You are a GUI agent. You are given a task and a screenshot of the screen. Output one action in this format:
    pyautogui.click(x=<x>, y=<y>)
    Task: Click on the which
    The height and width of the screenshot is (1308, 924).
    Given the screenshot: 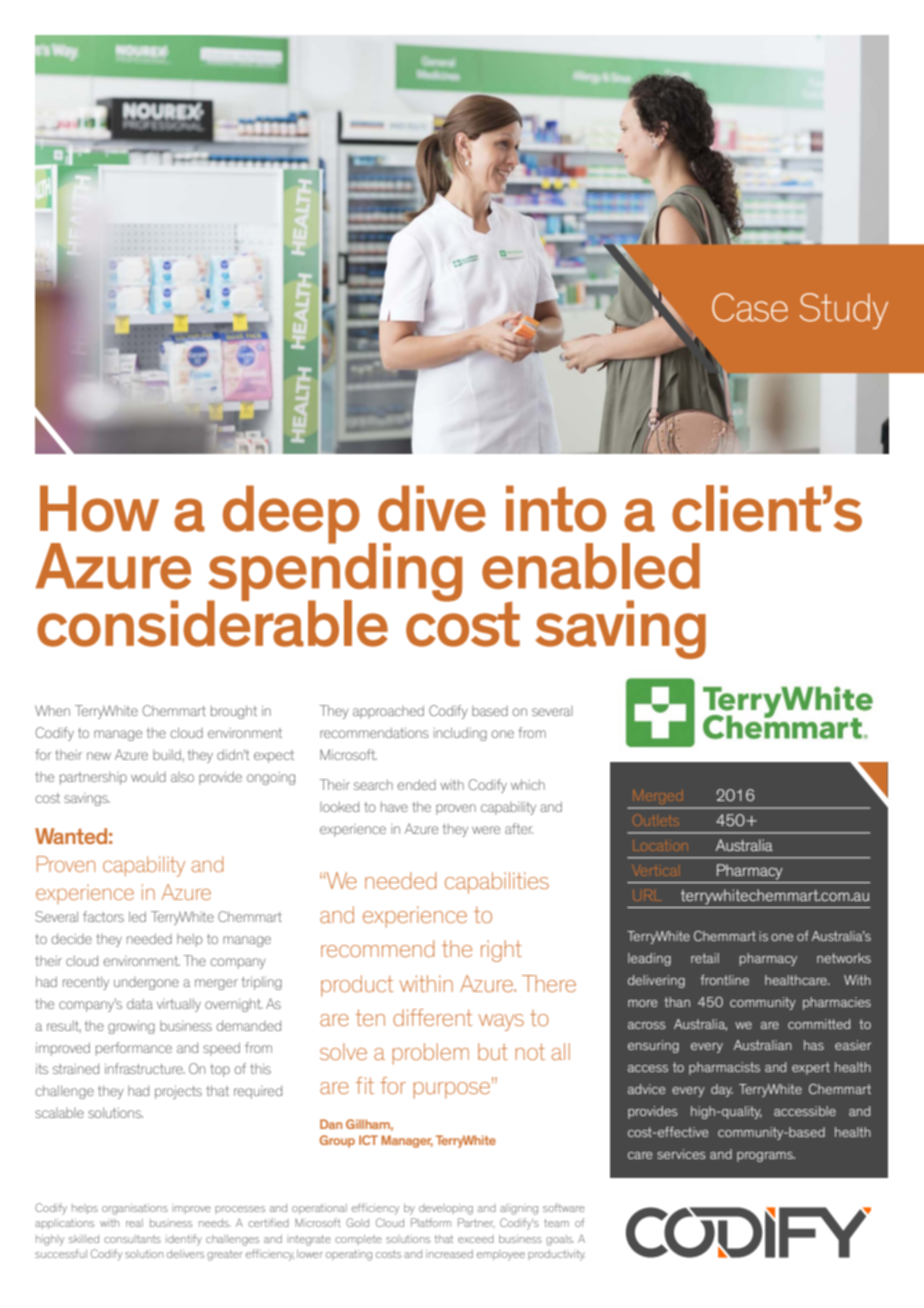 What is the action you would take?
    pyautogui.click(x=528, y=784)
